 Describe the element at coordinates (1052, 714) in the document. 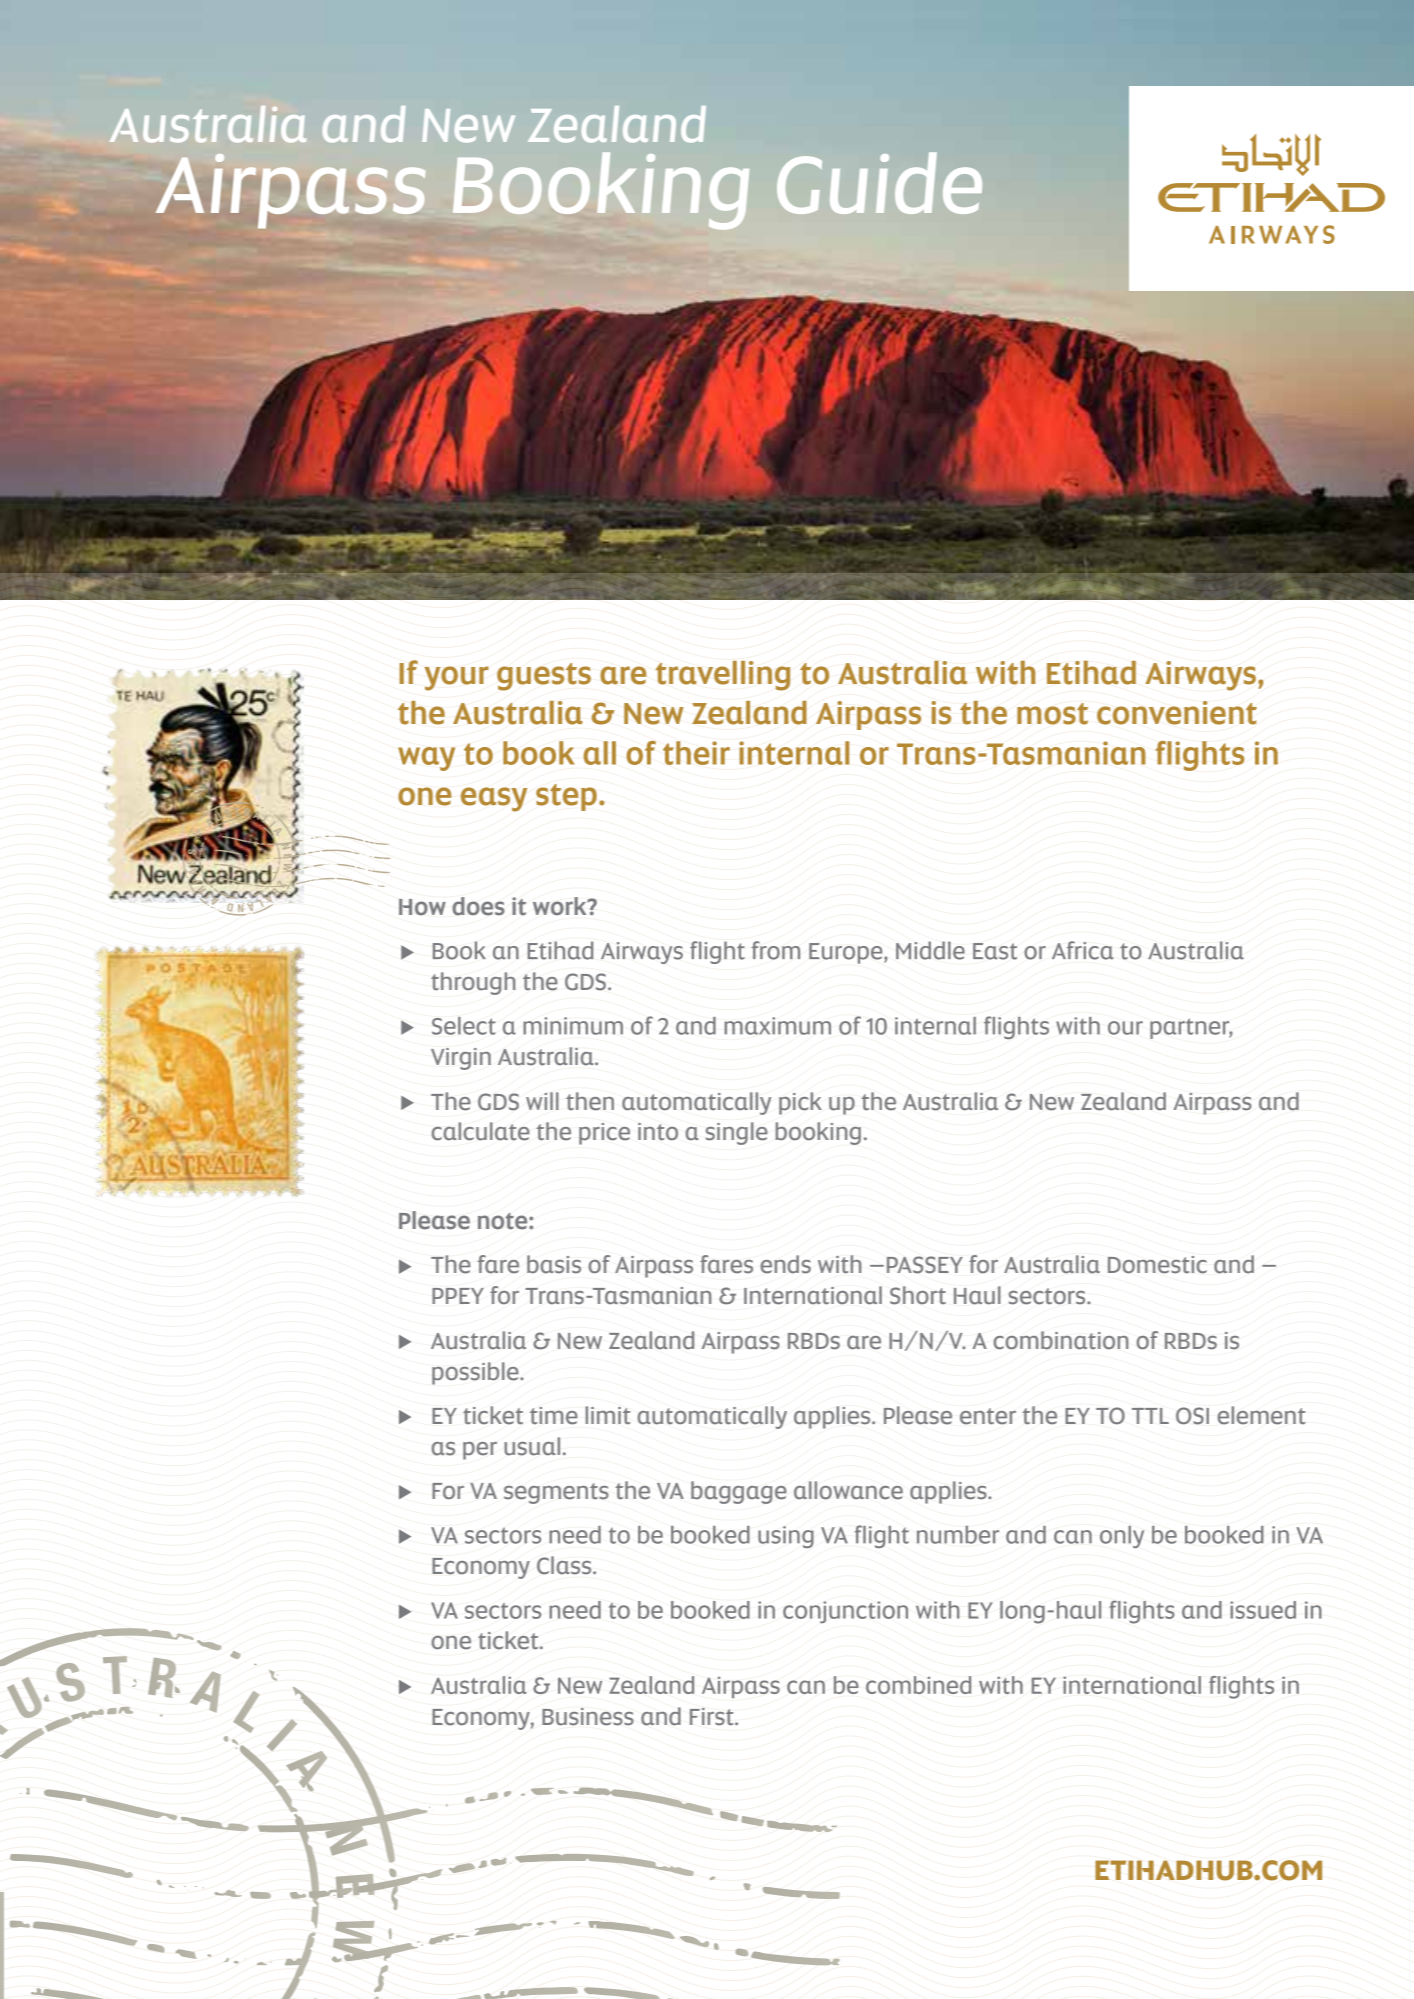

I see `most` at that location.
